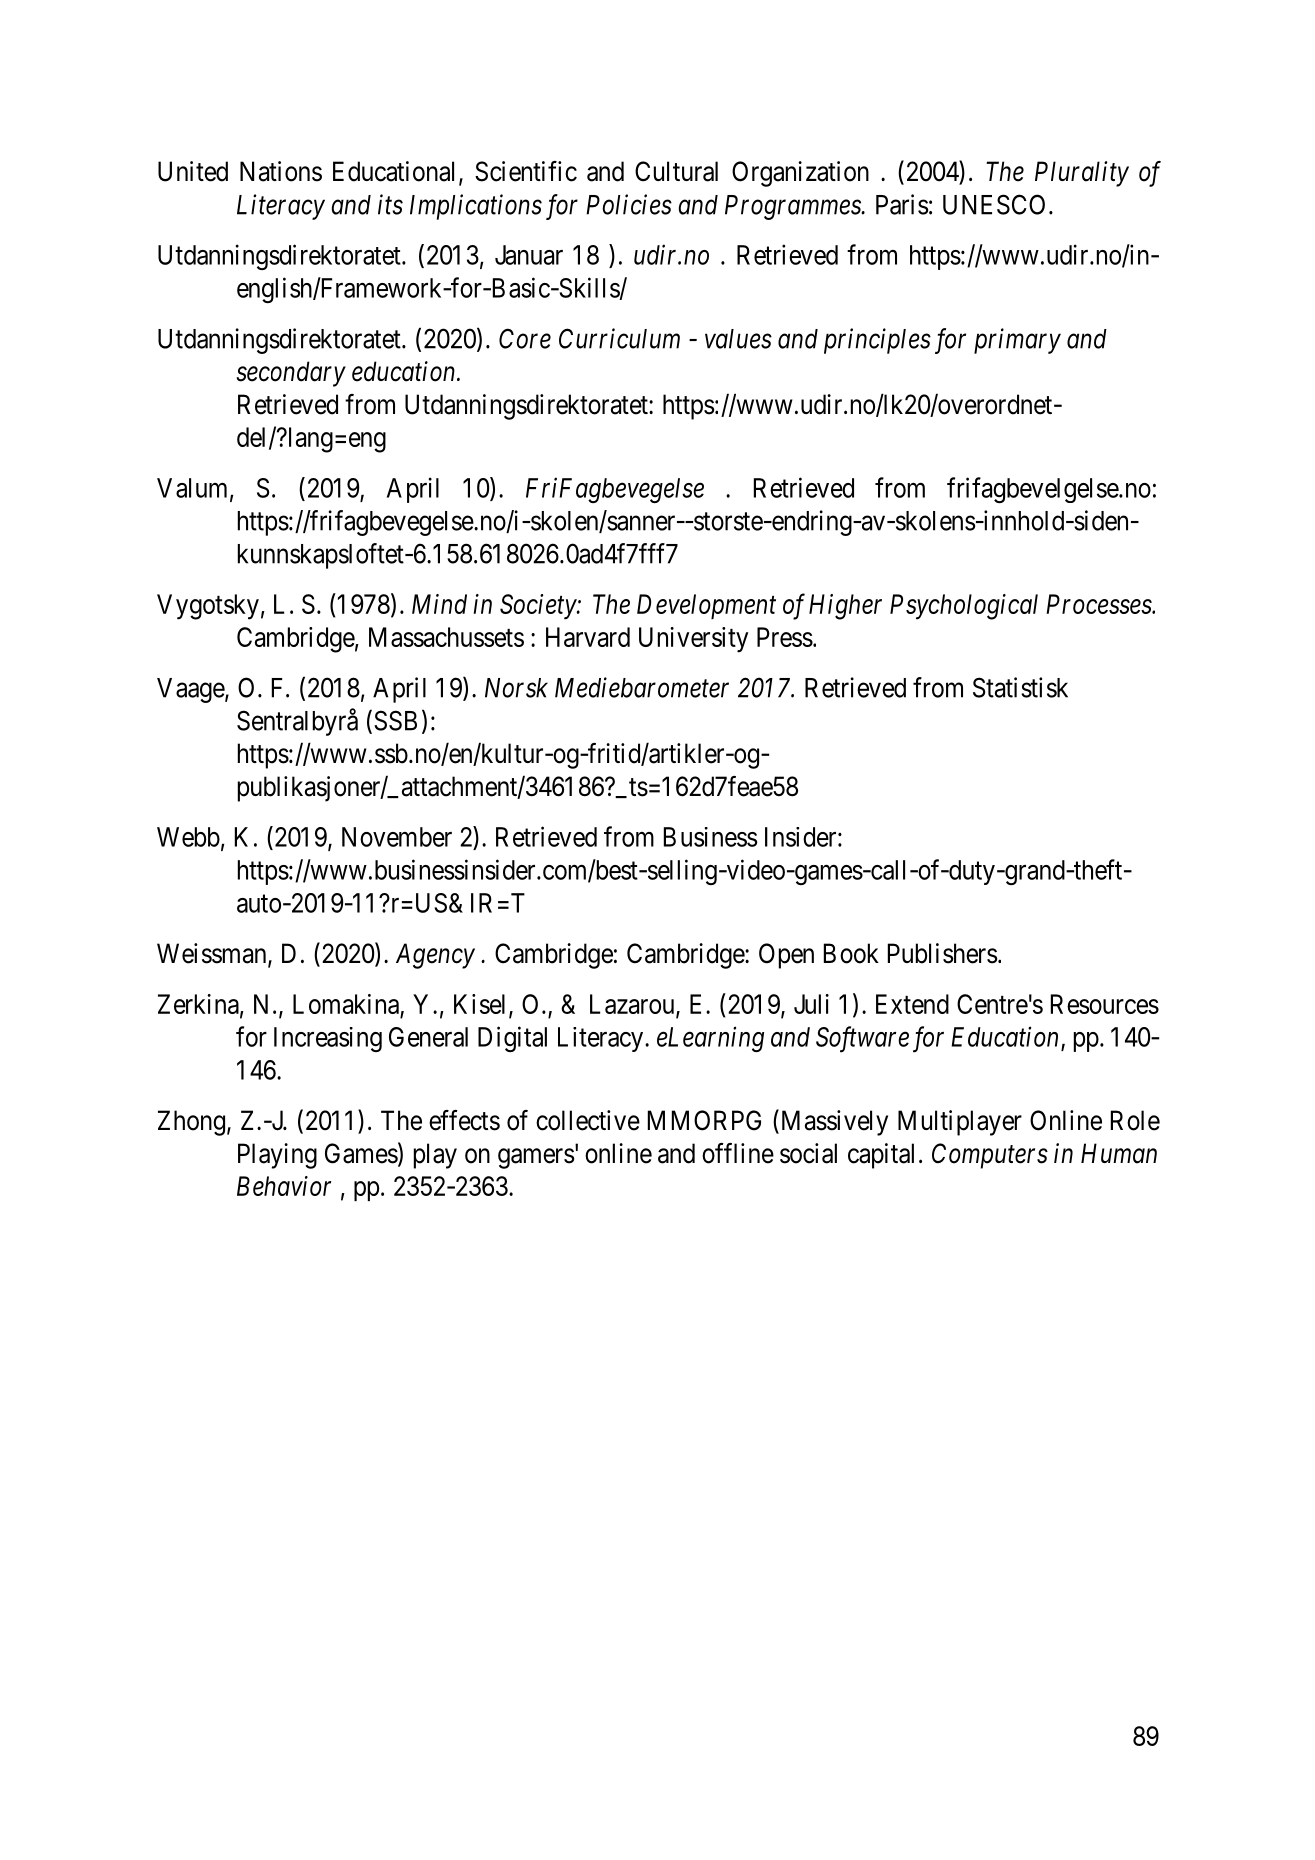  What do you see at coordinates (994, 204) in the screenshot?
I see `UNESCO` at bounding box center [994, 204].
